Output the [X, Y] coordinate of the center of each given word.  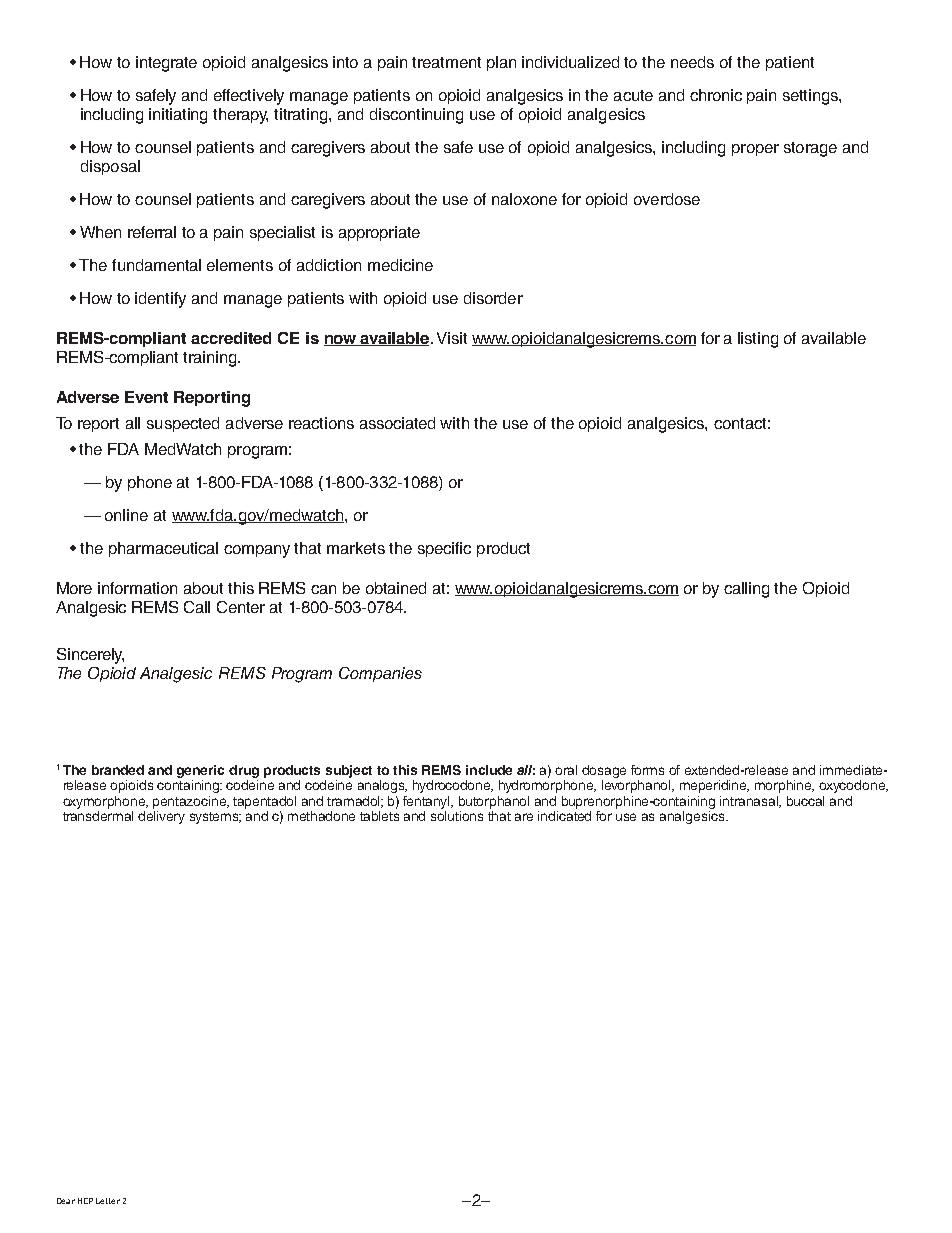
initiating [178, 116]
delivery [161, 817]
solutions [457, 816]
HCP [85, 1201]
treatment [446, 62]
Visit [452, 338]
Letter [108, 1201]
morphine [784, 786]
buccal [805, 801]
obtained [396, 588]
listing [758, 340]
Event [146, 397]
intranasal [750, 802]
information [137, 588]
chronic [716, 95]
